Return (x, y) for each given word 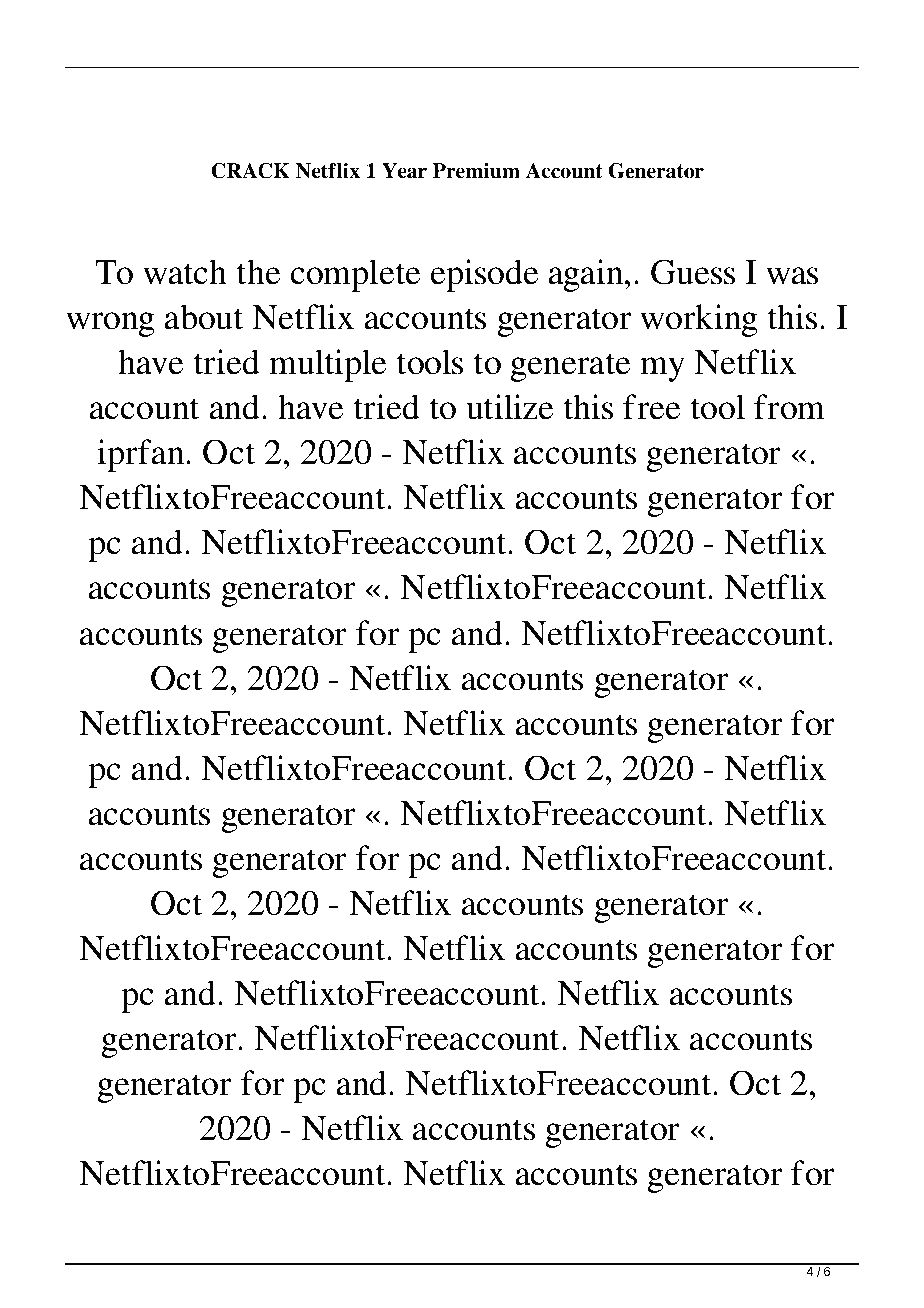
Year (404, 171)
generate (570, 367)
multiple (327, 365)
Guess (693, 272)
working (699, 320)
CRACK (250, 171)
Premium (476, 171)
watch (185, 272)
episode (484, 275)
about (204, 317)
